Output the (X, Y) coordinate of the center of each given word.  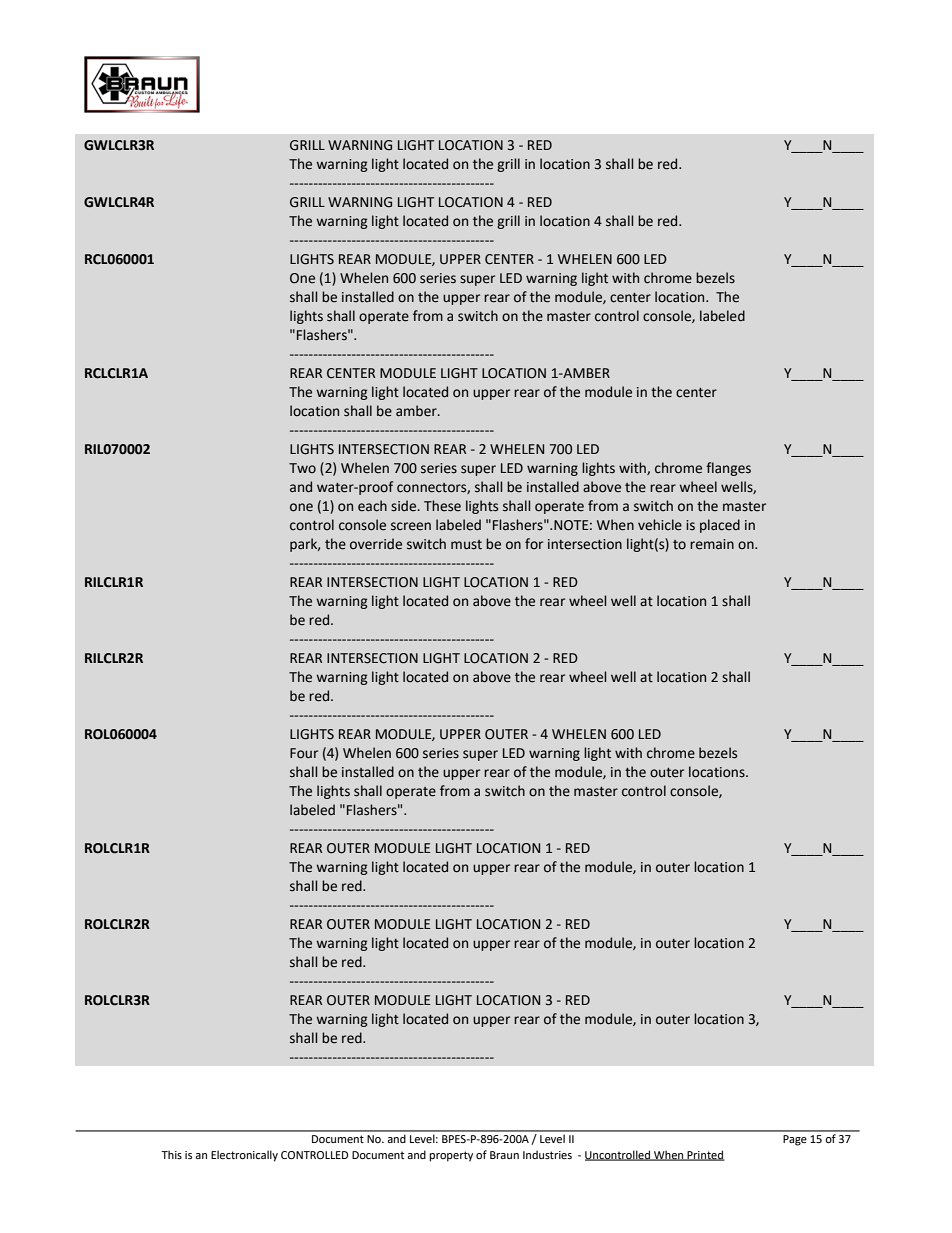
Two (302, 468)
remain (712, 544)
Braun (504, 1155)
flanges (728, 469)
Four (304, 753)
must (466, 545)
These (442, 506)
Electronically (244, 1156)
